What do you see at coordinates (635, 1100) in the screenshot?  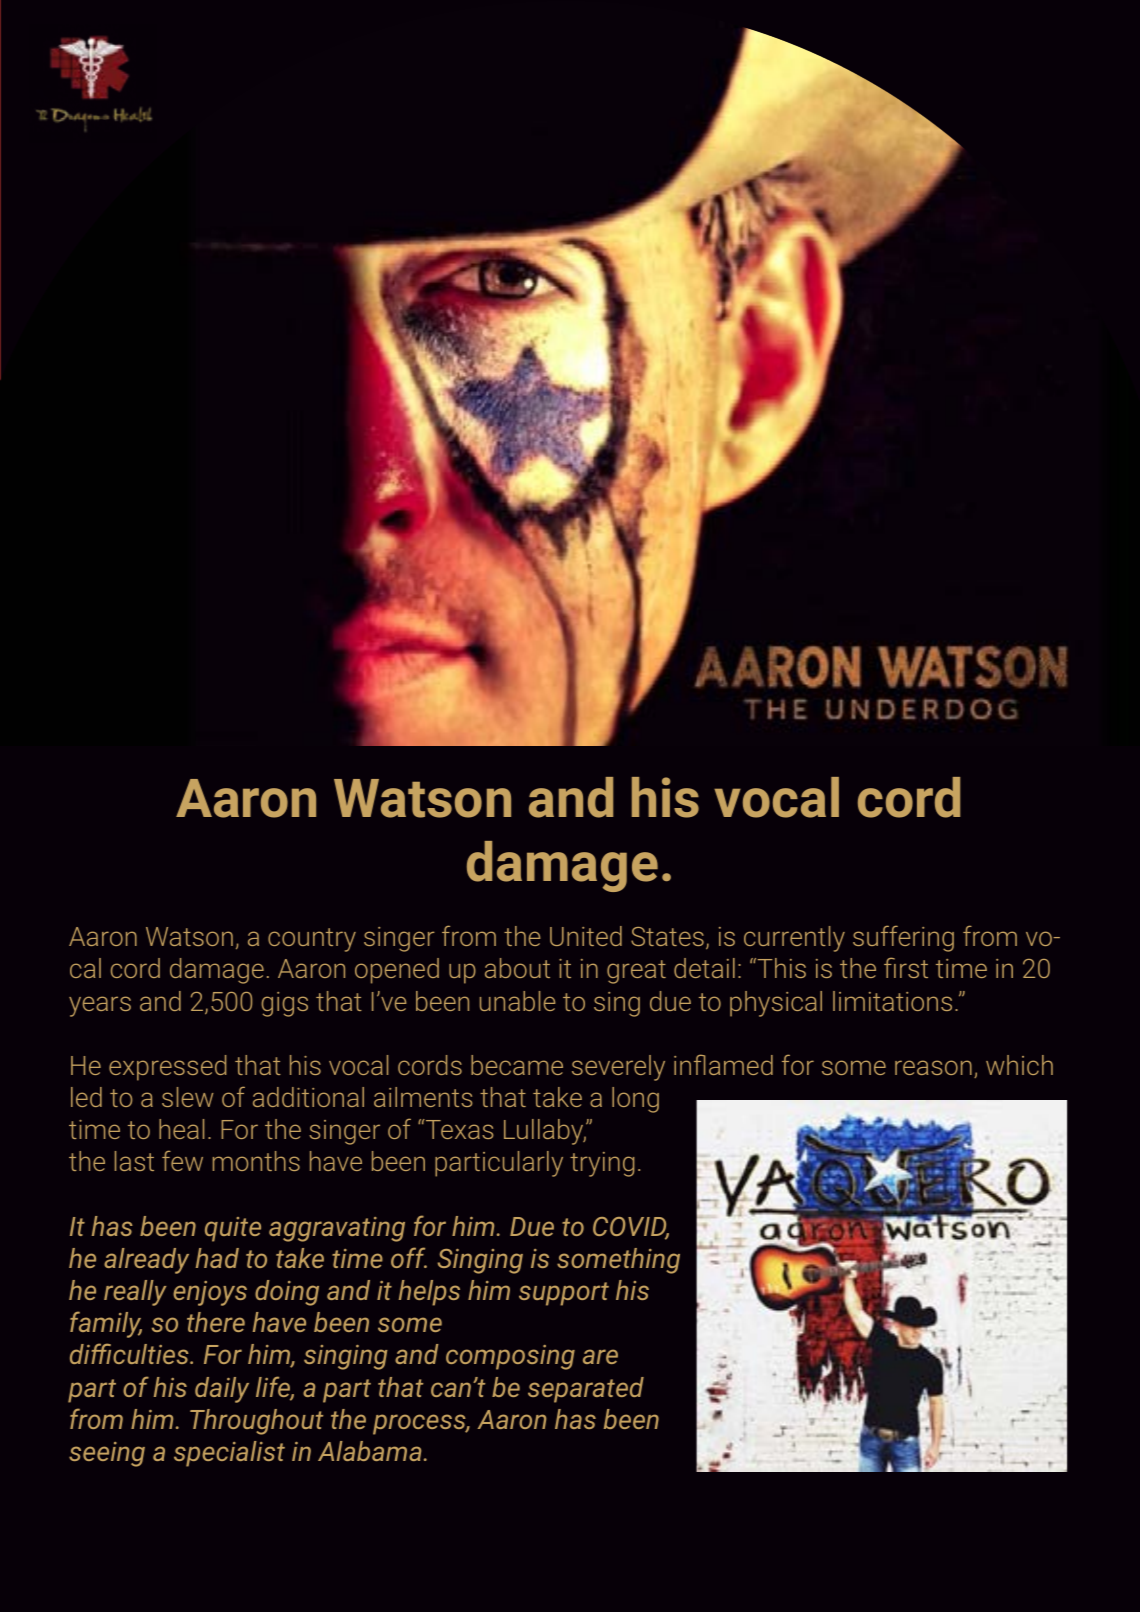 I see `long` at bounding box center [635, 1100].
